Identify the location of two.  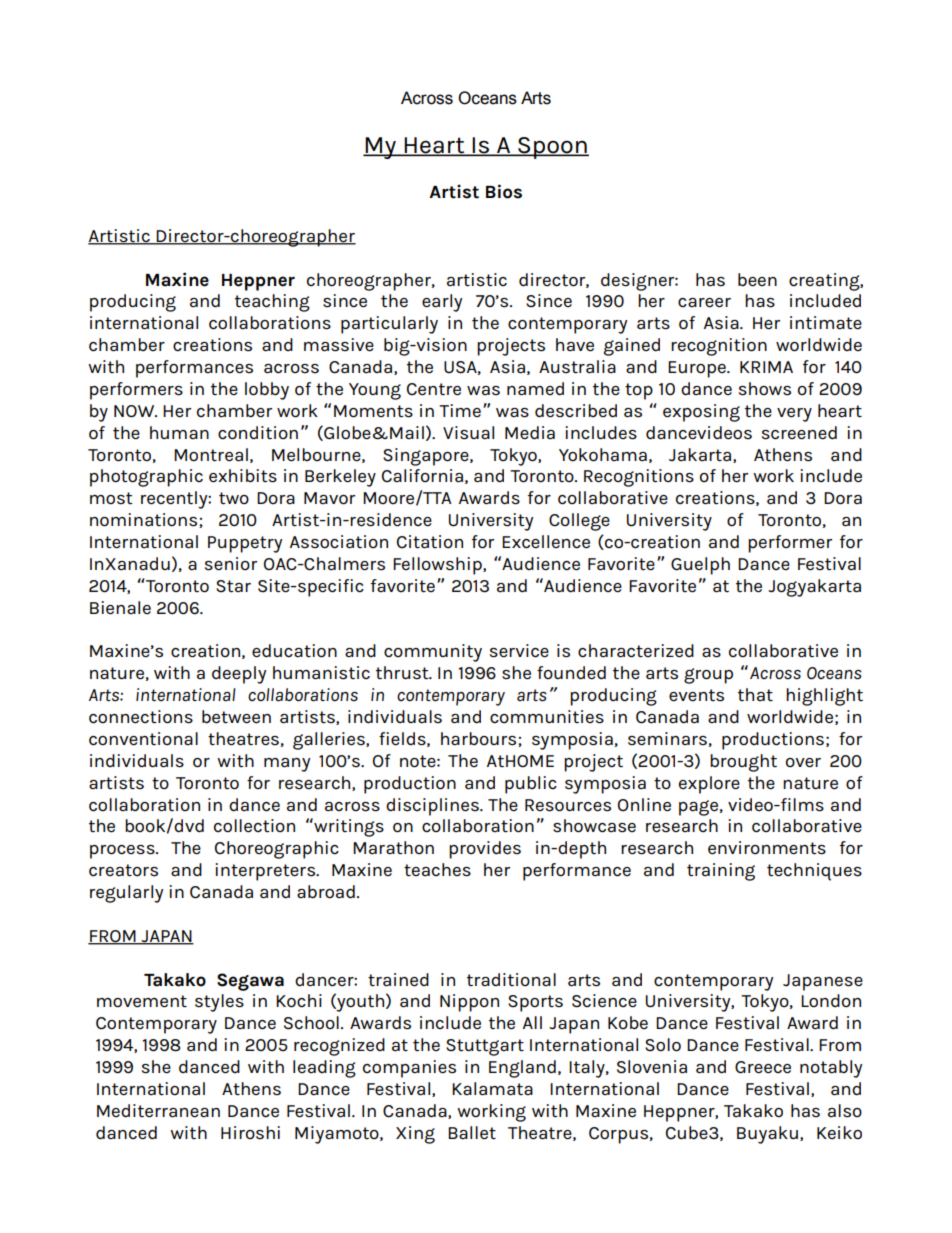
(234, 498).
